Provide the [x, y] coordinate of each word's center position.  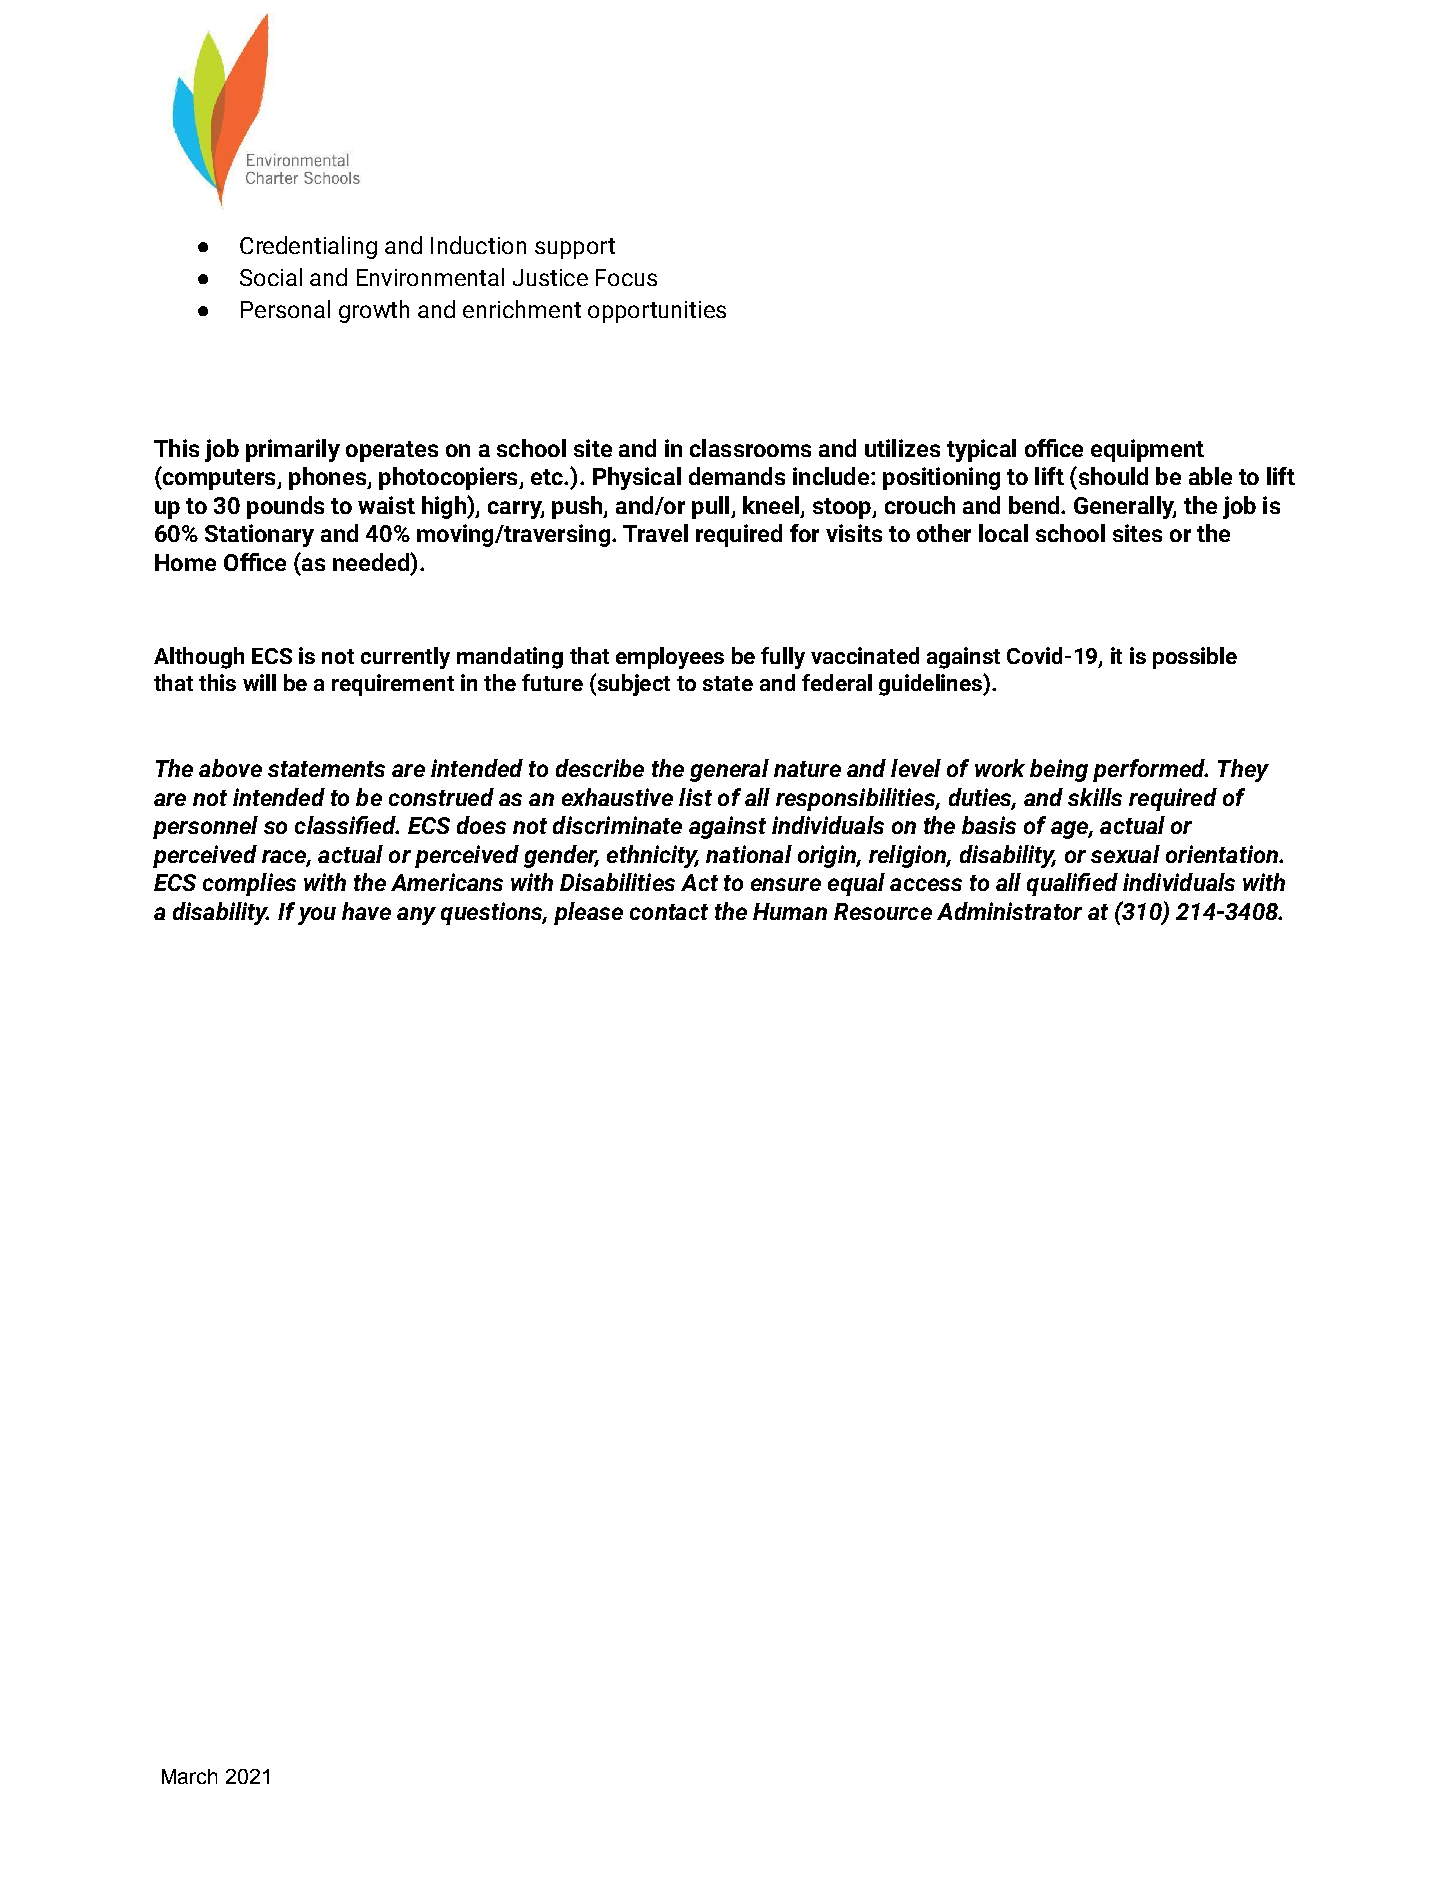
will [259, 682]
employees [670, 658]
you [317, 916]
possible [1195, 658]
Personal [285, 309]
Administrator [1009, 911]
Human [790, 911]
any [416, 916]
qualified [1072, 884]
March [189, 1776]
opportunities [657, 312]
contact [669, 912]
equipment [1147, 450]
